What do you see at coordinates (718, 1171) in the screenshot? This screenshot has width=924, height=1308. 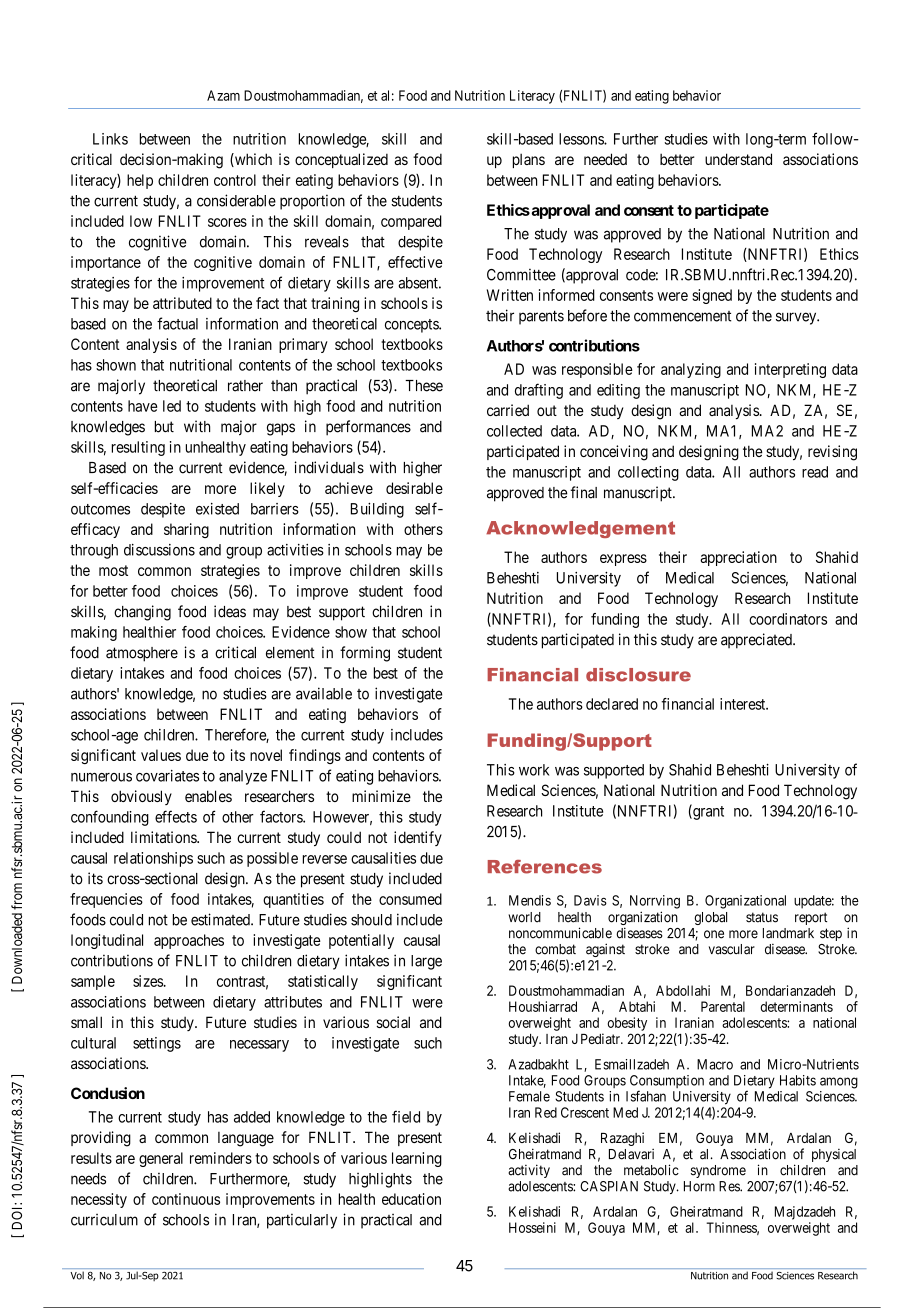 I see `syndrome` at bounding box center [718, 1171].
